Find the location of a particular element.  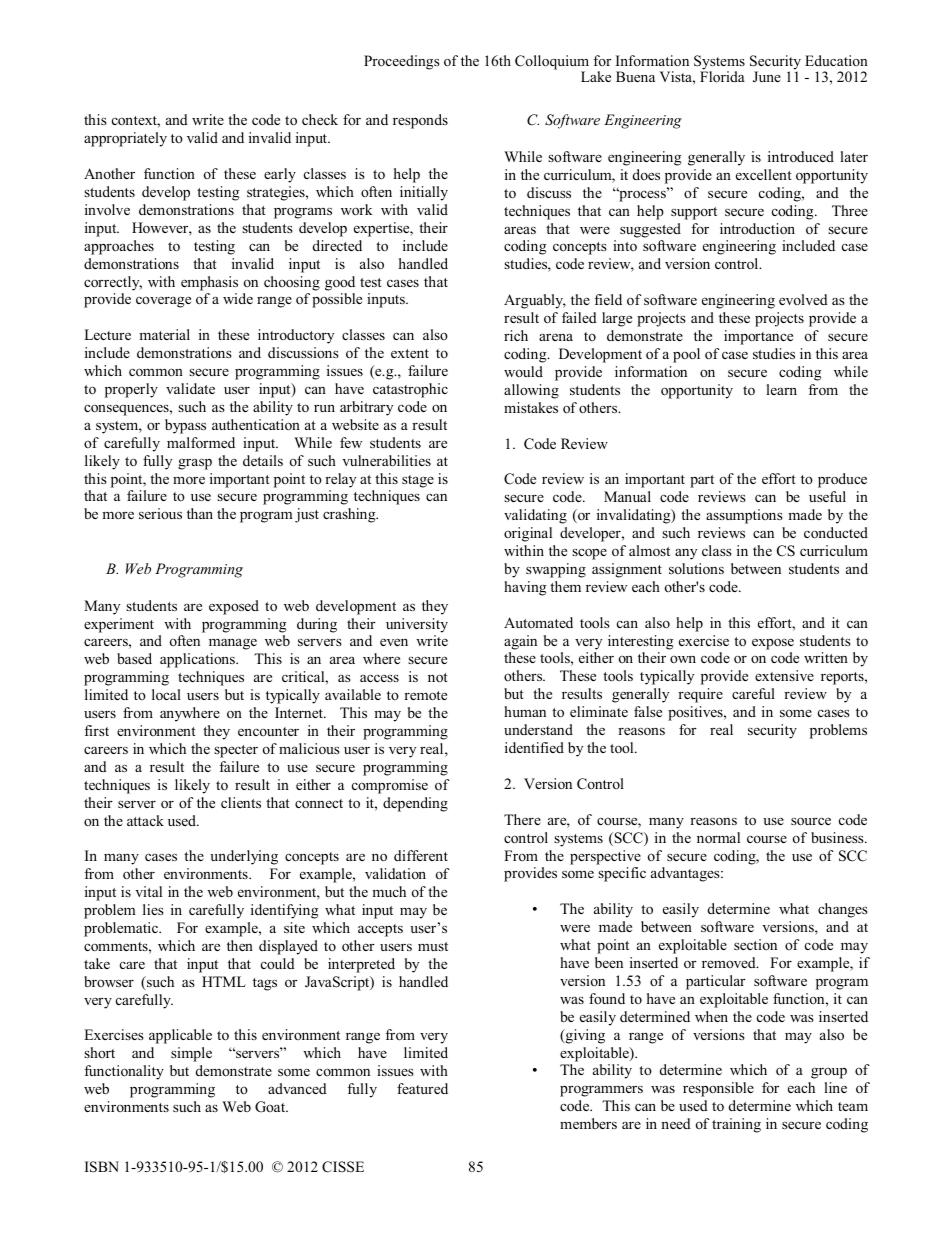

stage is located at coordinates (418, 481).
